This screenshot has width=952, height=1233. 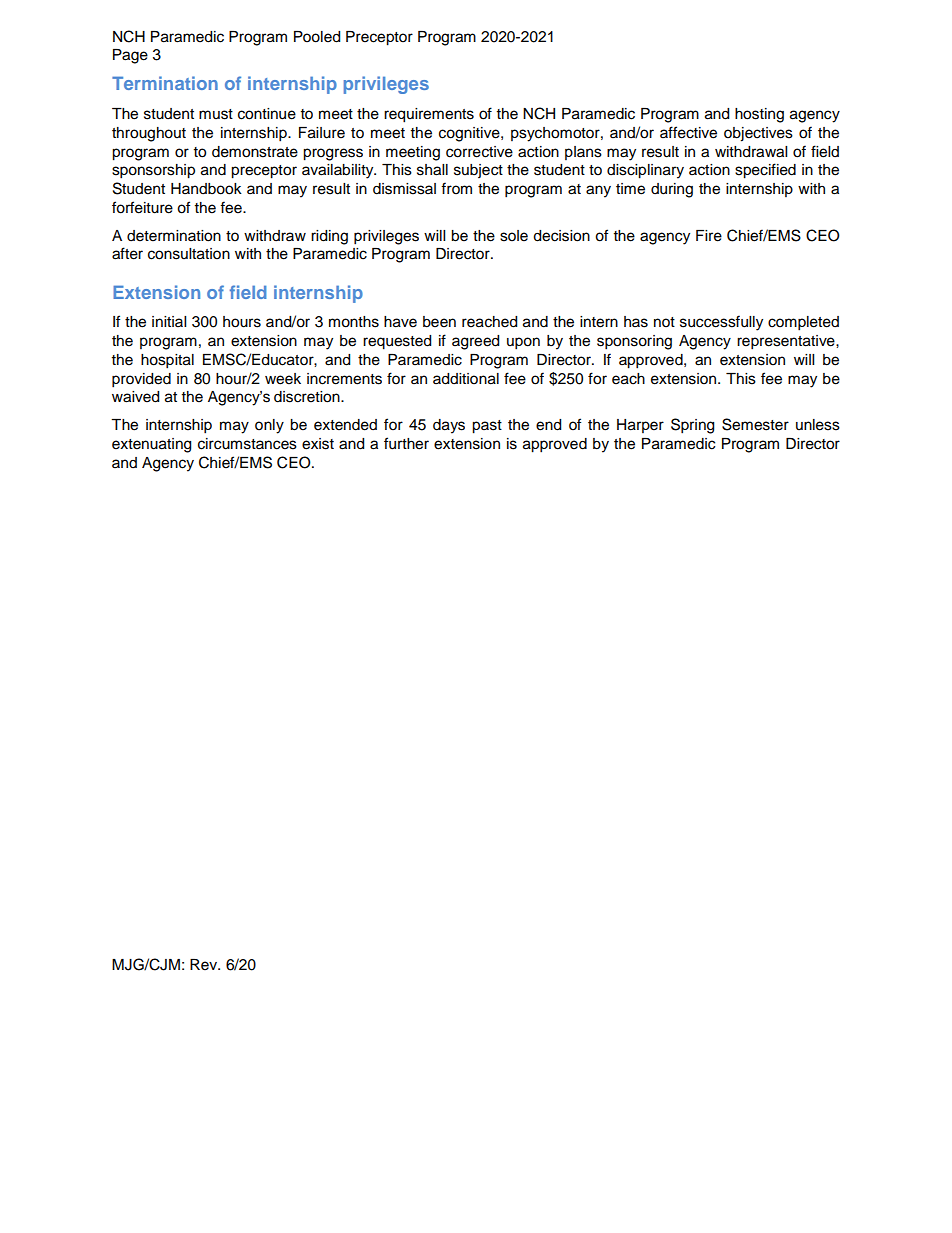 What do you see at coordinates (406, 443) in the screenshot?
I see `further` at bounding box center [406, 443].
